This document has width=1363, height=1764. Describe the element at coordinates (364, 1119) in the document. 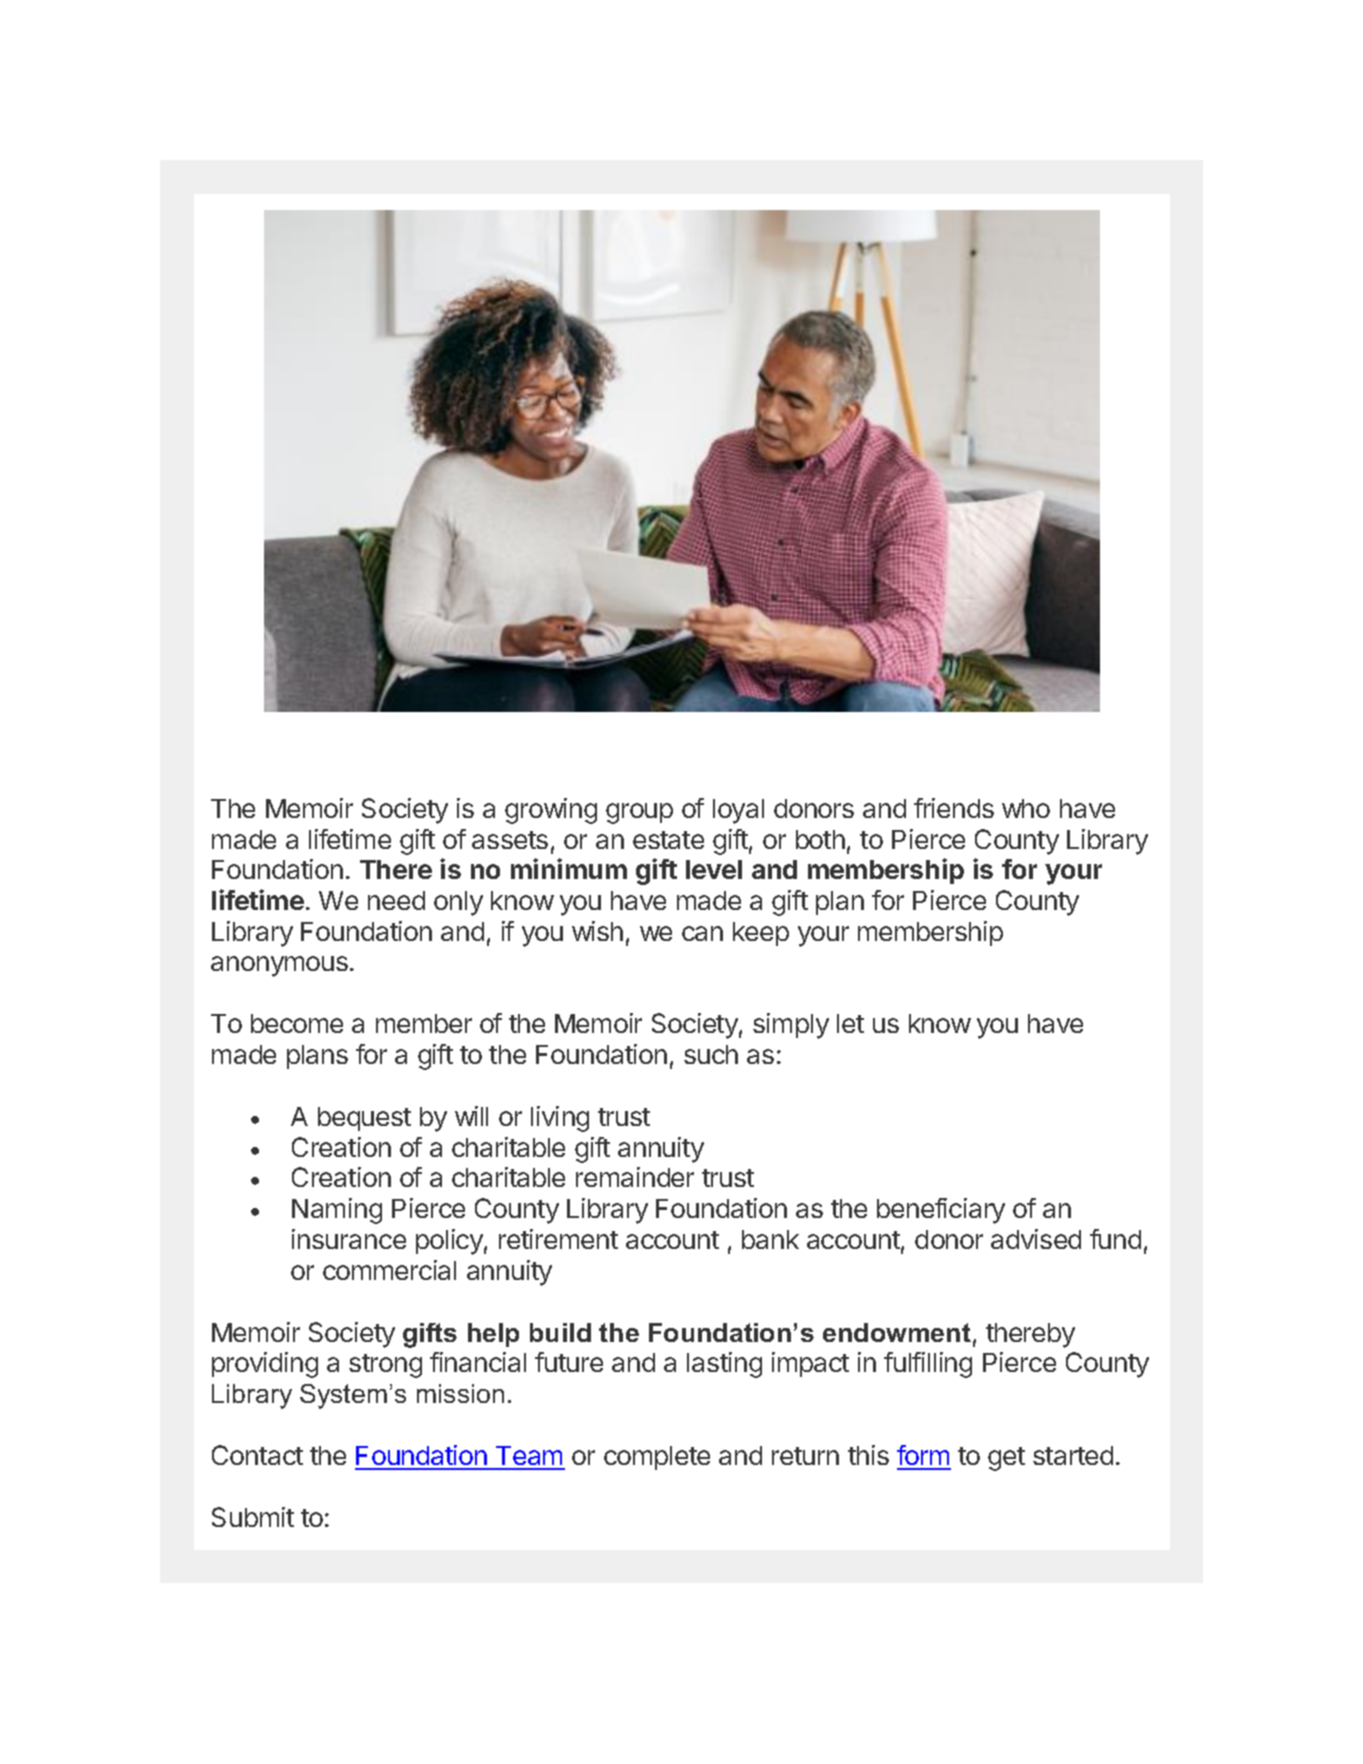

I see `bequest` at that location.
